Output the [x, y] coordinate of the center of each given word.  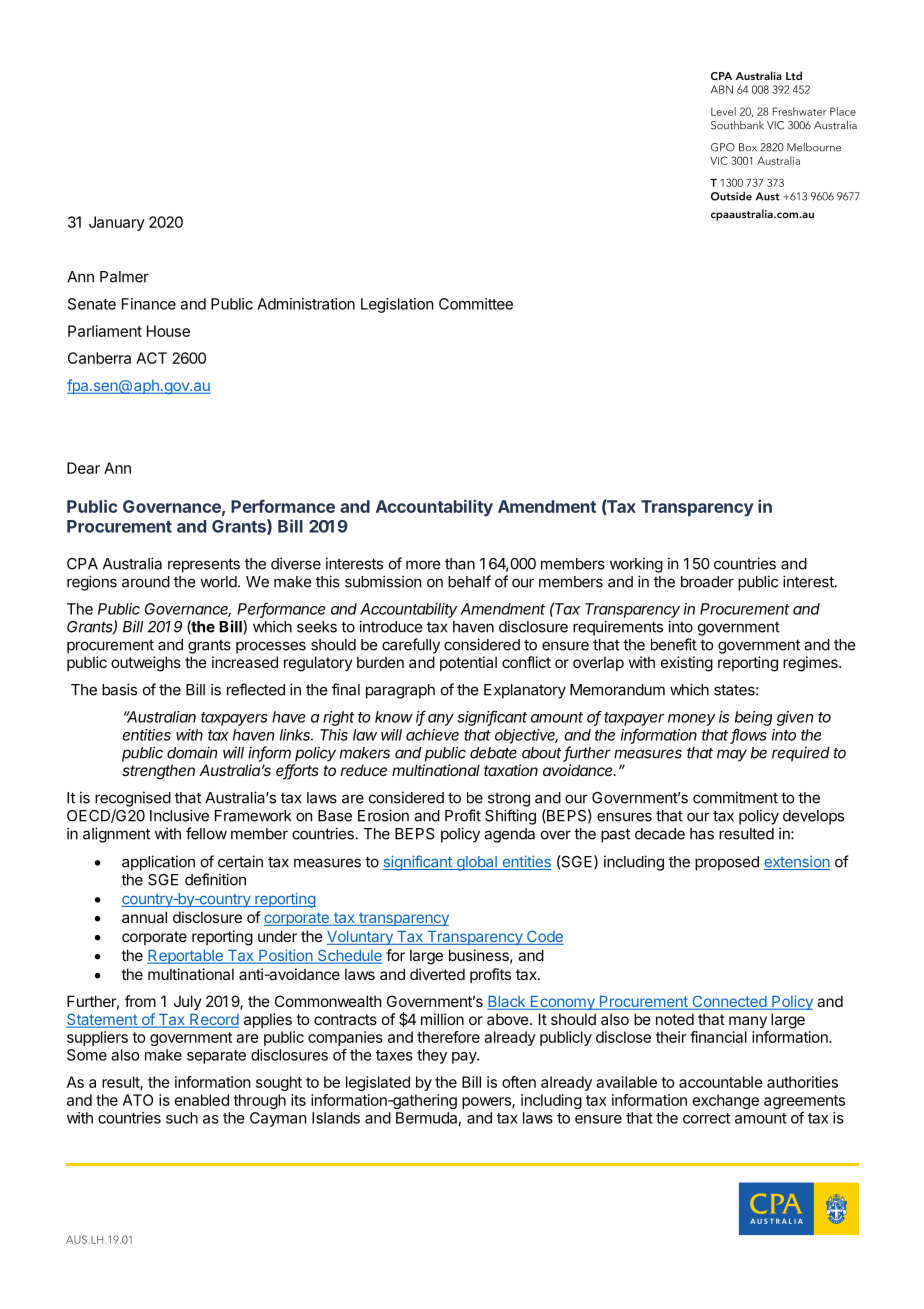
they [432, 1056]
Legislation [397, 305]
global [476, 863]
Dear [83, 468]
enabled [202, 1100]
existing [687, 664]
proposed [727, 863]
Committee [476, 304]
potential [468, 663]
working [636, 565]
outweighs [146, 664]
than [460, 564]
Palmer [124, 277]
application [158, 863]
